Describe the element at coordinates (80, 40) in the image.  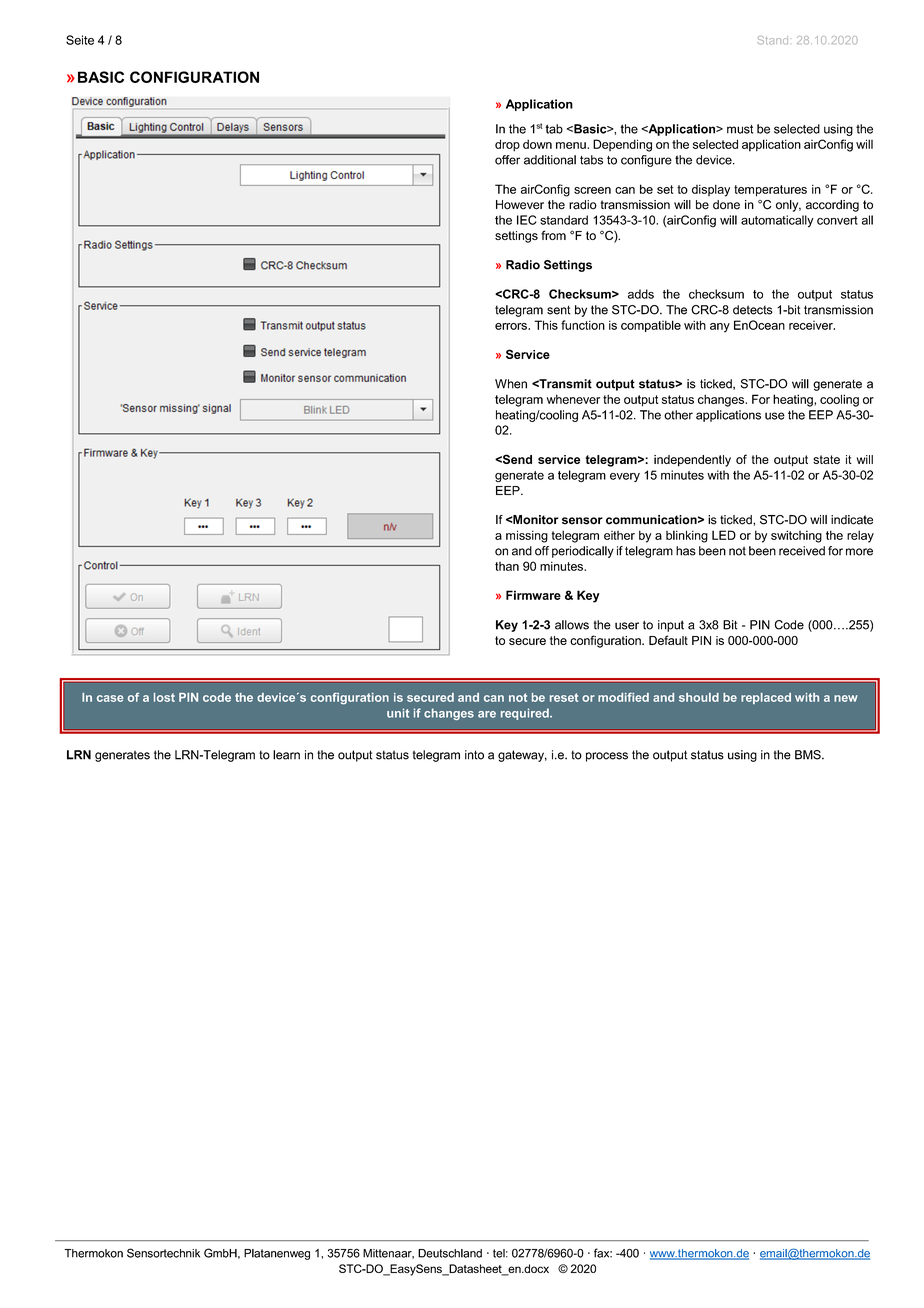
I see `Seite` at that location.
